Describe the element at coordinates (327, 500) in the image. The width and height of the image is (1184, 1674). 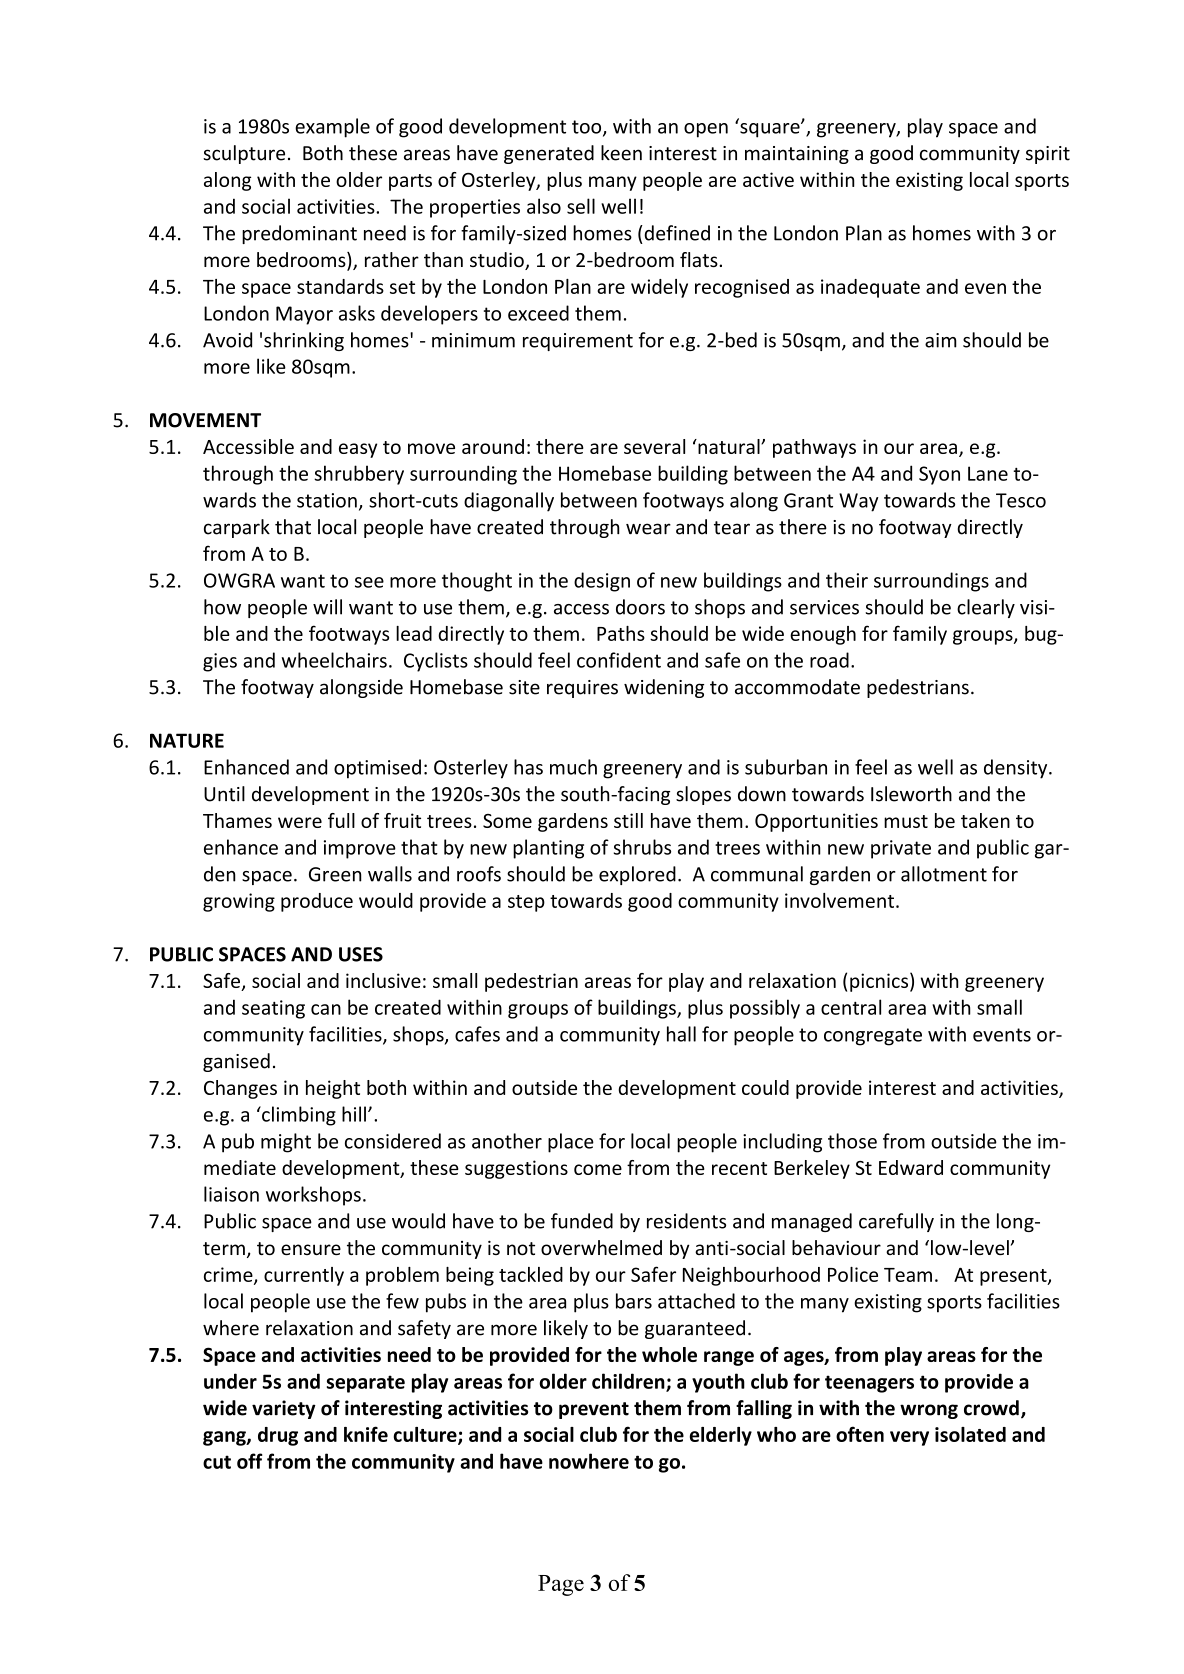
I see `station` at that location.
